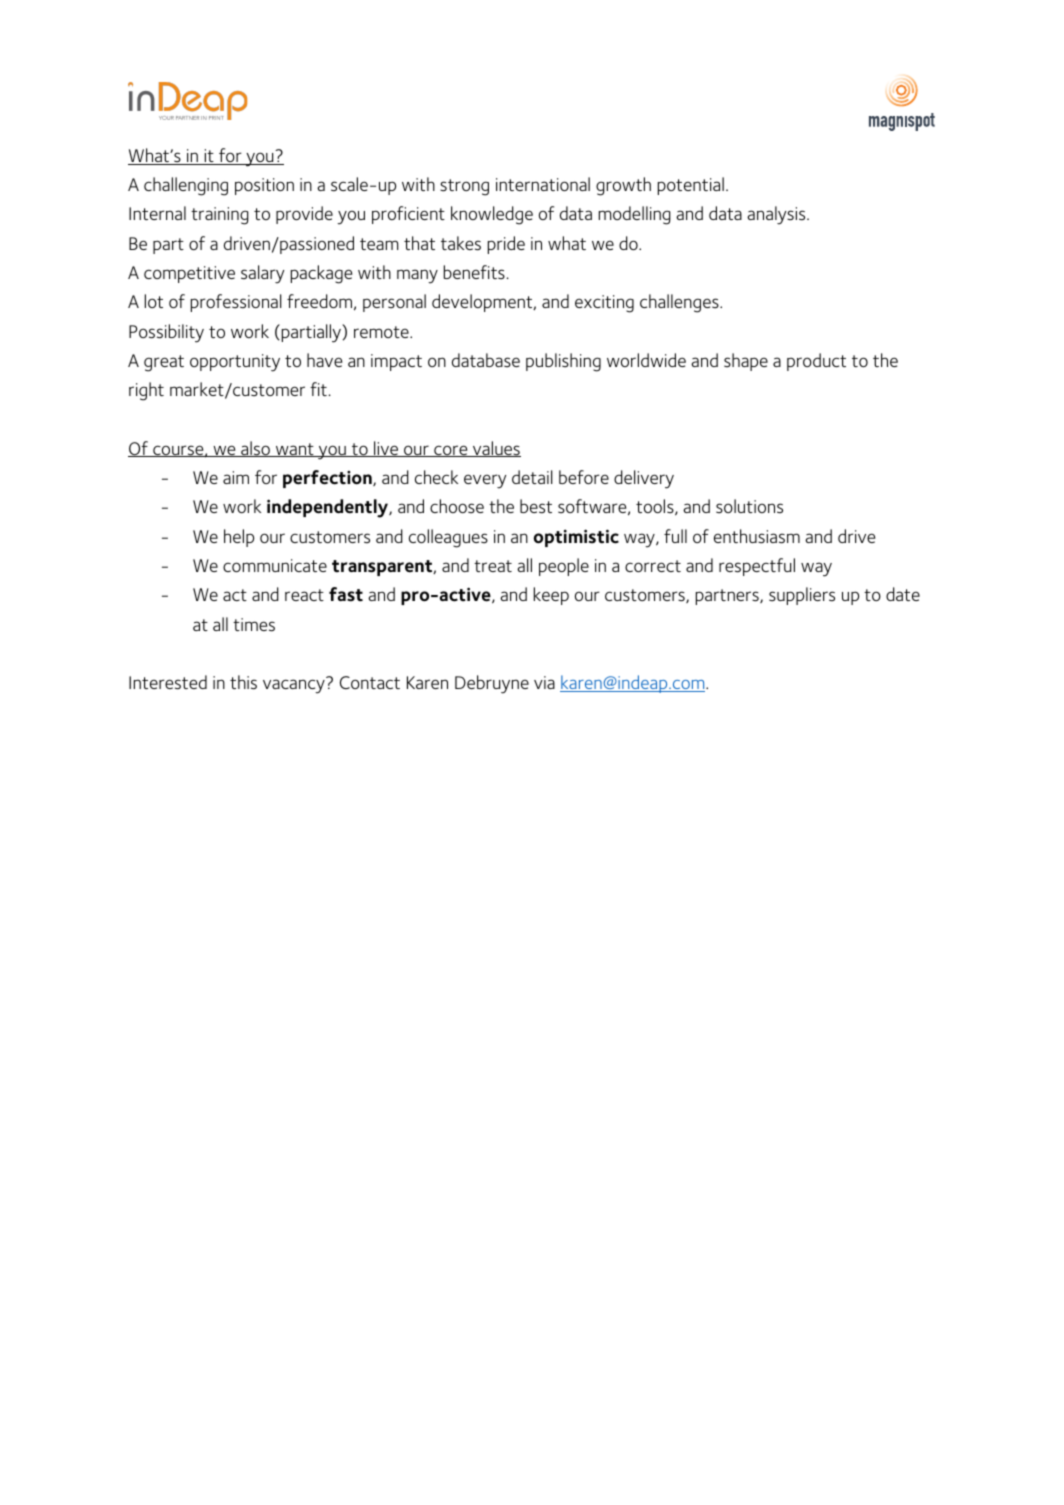 The image size is (1064, 1505). Describe the element at coordinates (816, 362) in the document. I see `product` at that location.
